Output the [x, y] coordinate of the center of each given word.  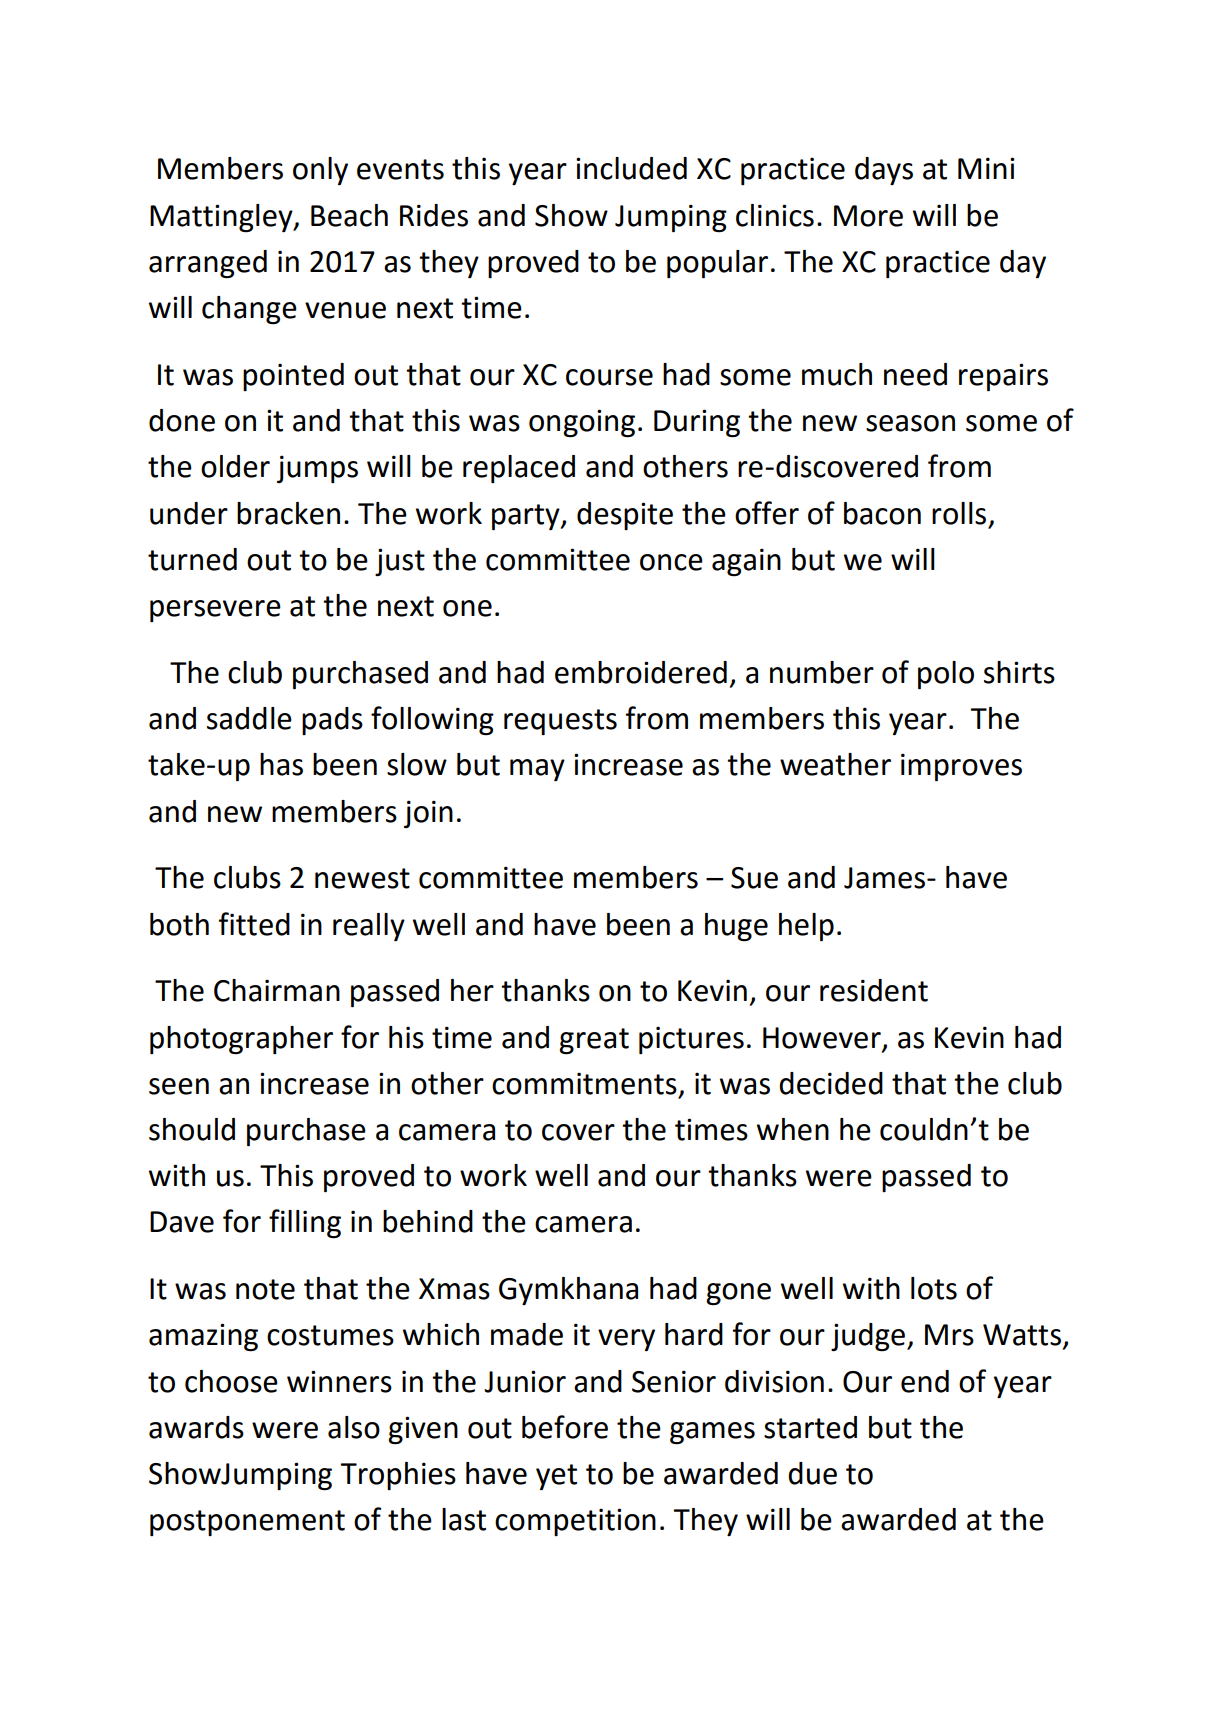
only [320, 171]
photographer [241, 1040]
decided [831, 1083]
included [631, 168]
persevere [215, 611]
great [594, 1041]
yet [556, 1477]
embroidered [641, 672]
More [868, 216]
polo [946, 675]
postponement [247, 1523]
